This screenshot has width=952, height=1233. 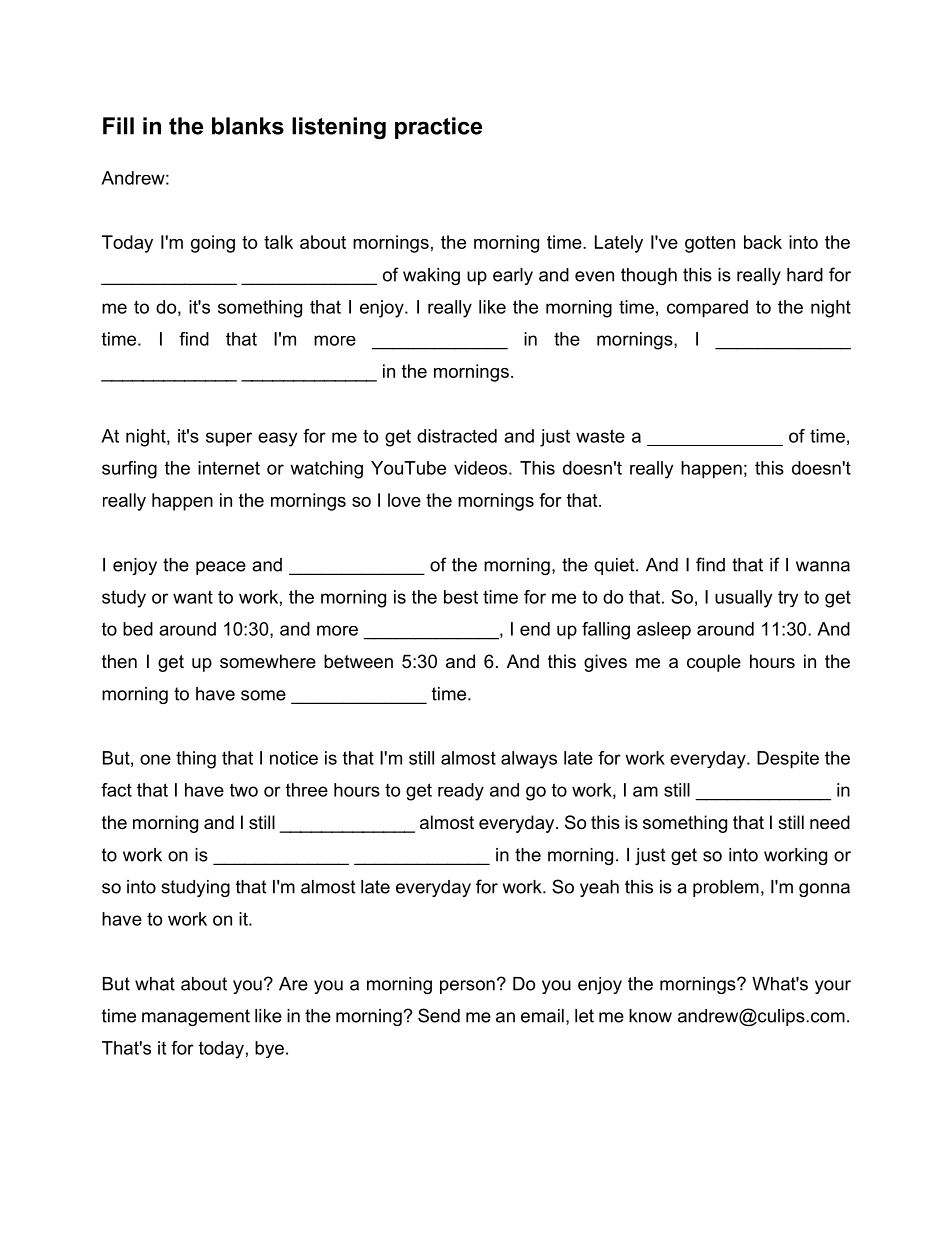 I want to click on one, so click(x=155, y=759).
